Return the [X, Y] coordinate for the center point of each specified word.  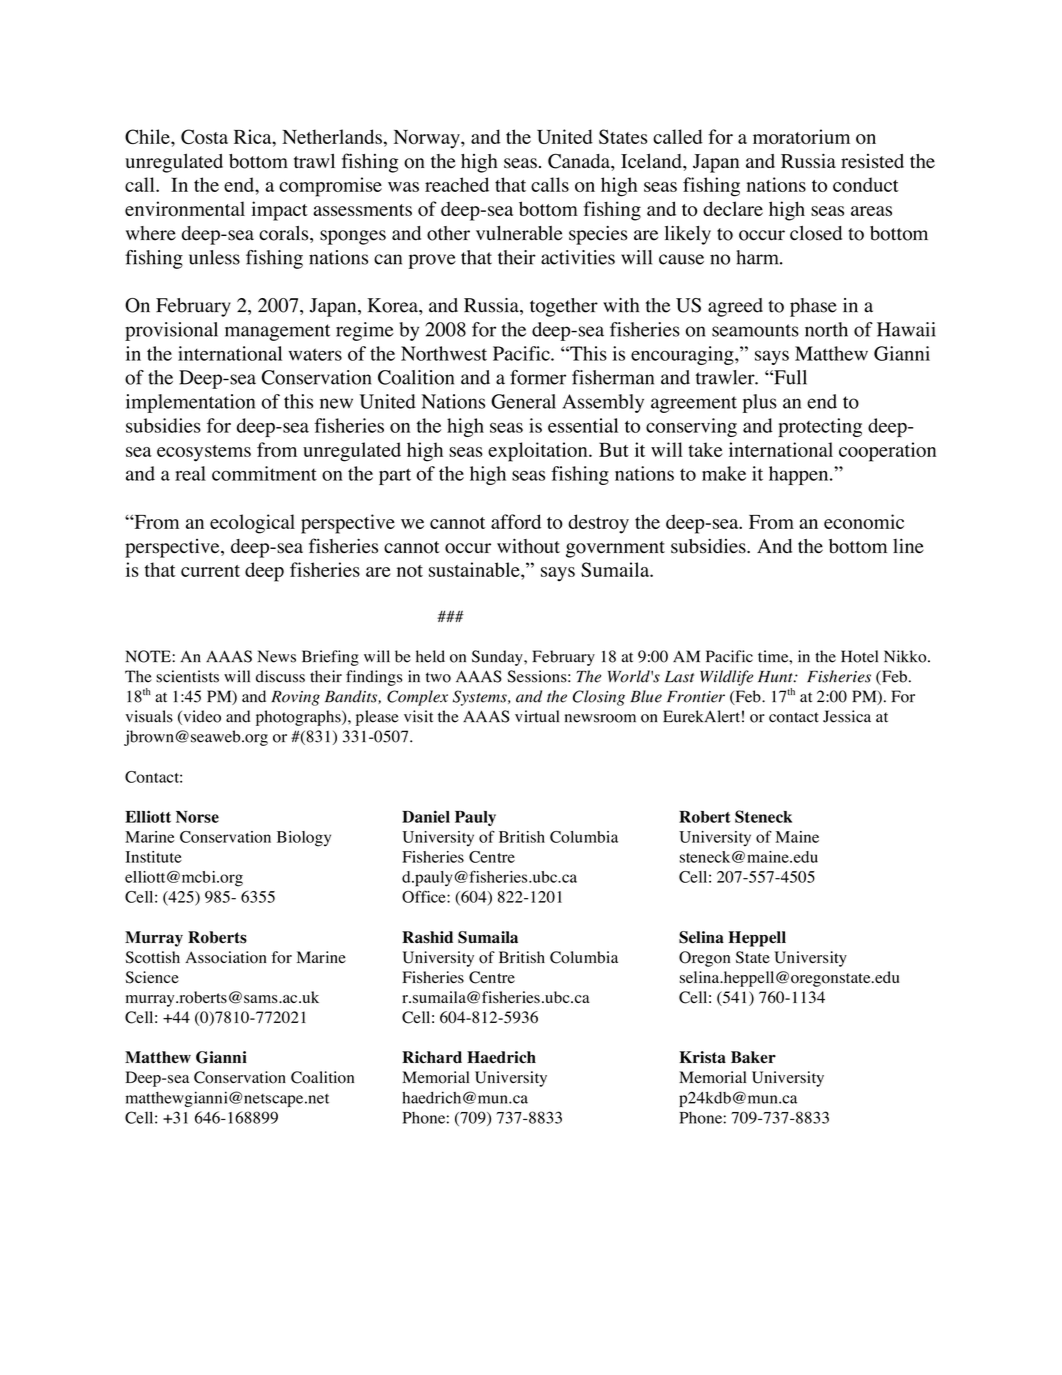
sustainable [475, 569]
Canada [580, 161]
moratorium [801, 136]
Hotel [859, 656]
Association [226, 957]
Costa [204, 136]
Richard [432, 1057]
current [210, 571]
